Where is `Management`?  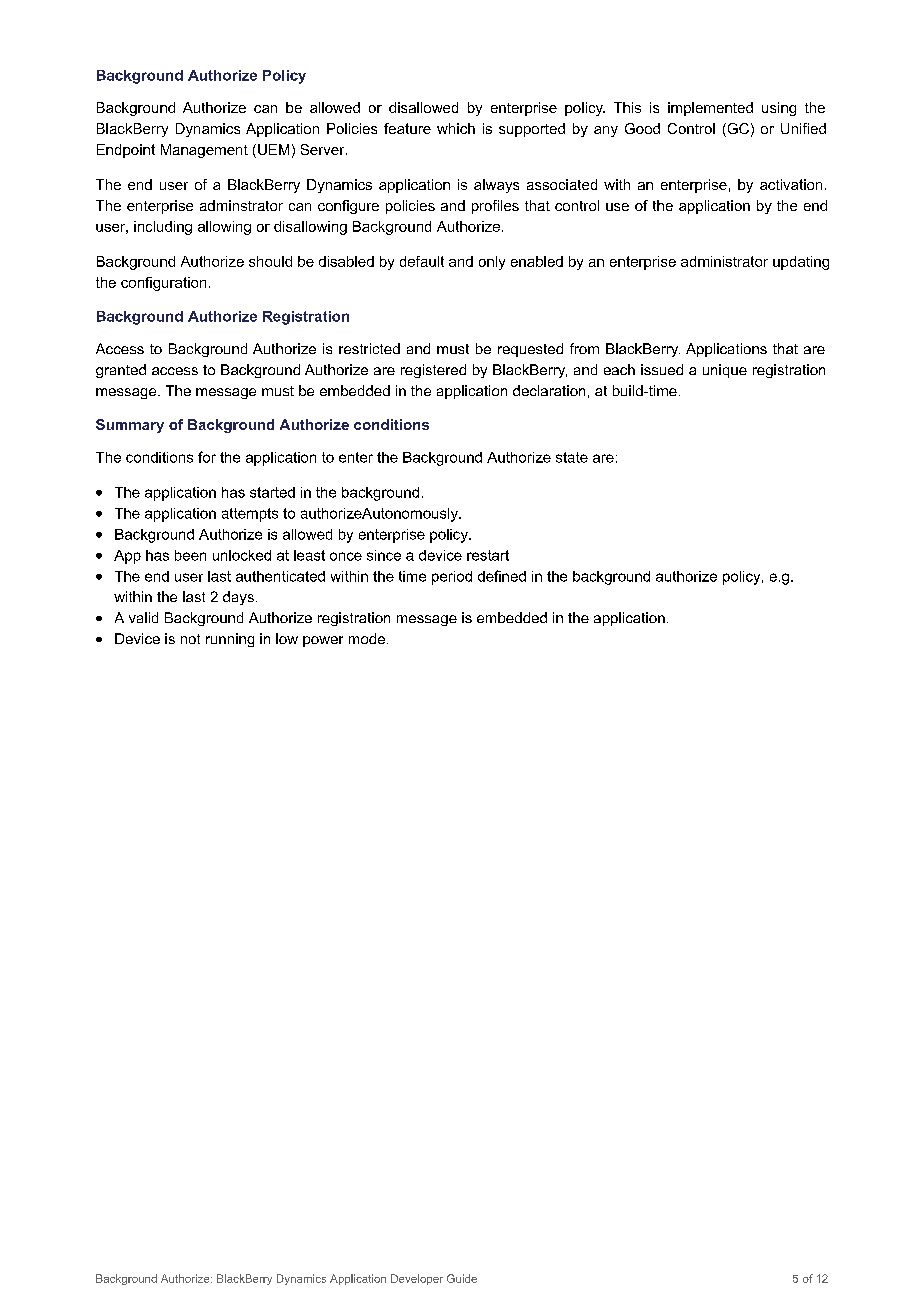 Management is located at coordinates (204, 151).
